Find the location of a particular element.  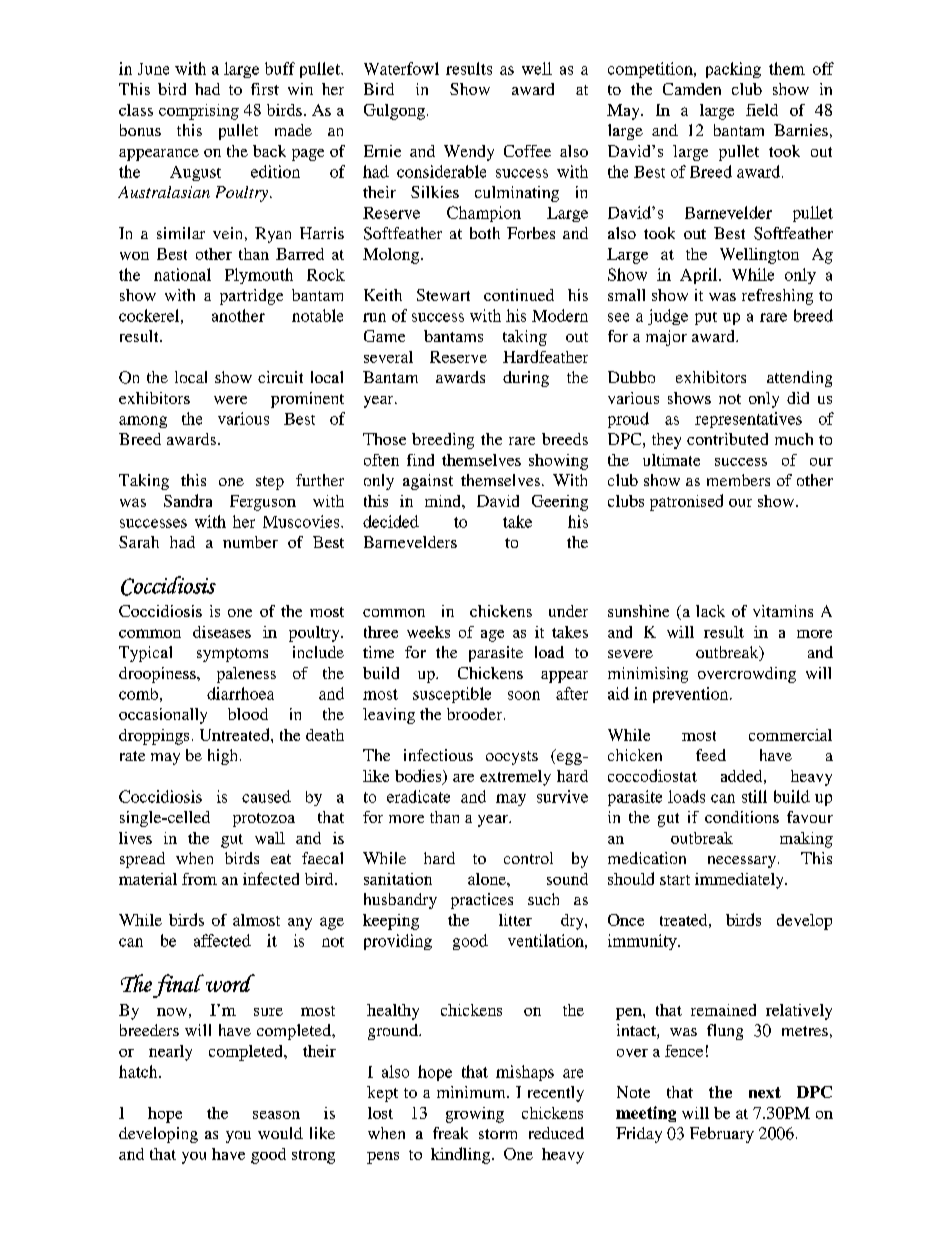

during is located at coordinates (526, 379).
